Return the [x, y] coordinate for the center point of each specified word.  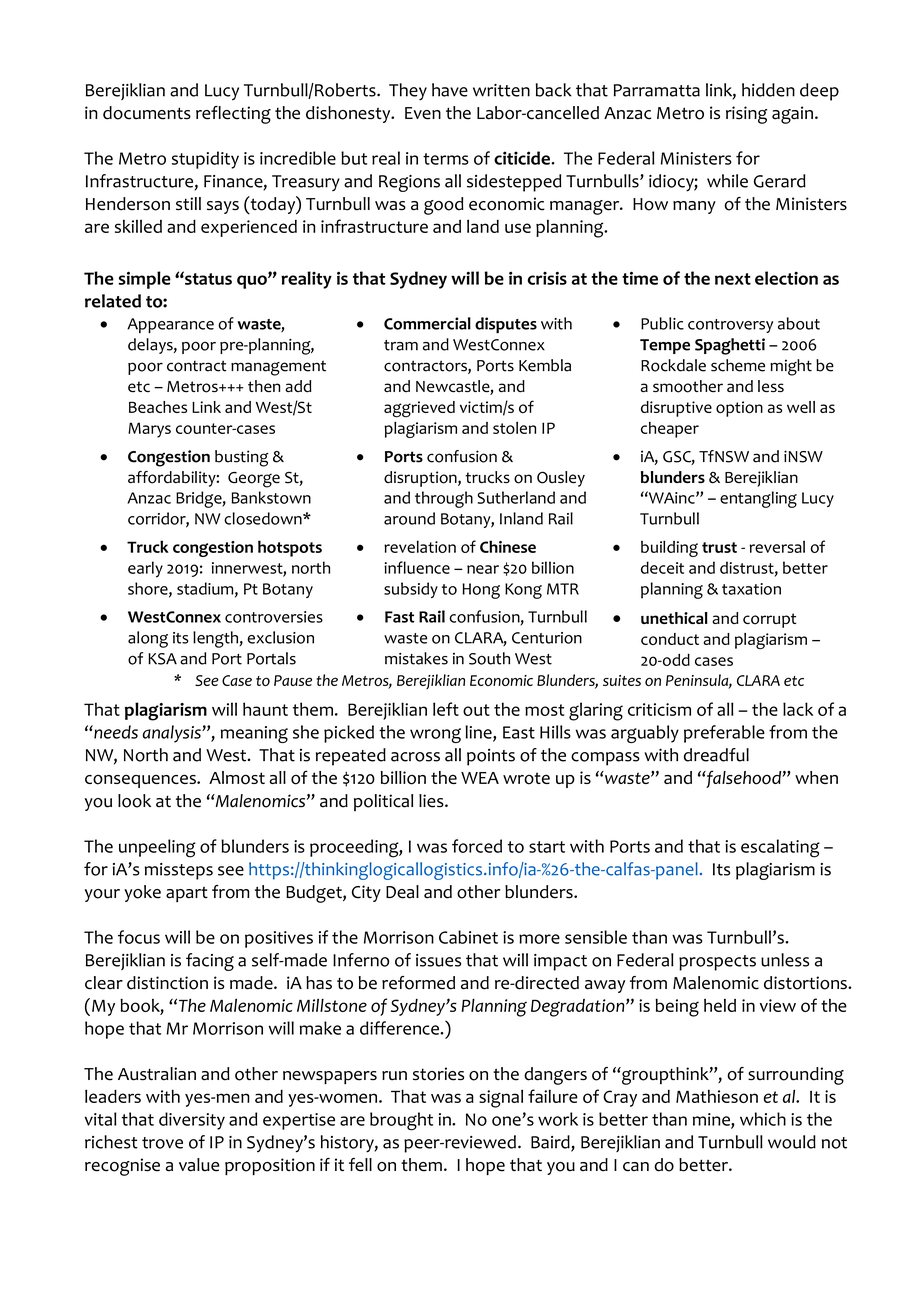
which [763, 1119]
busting [242, 458]
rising [746, 115]
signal [501, 1098]
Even [423, 113]
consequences [141, 781]
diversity [192, 1121]
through [444, 499]
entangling [758, 499]
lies [432, 801]
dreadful [716, 755]
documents [147, 113]
